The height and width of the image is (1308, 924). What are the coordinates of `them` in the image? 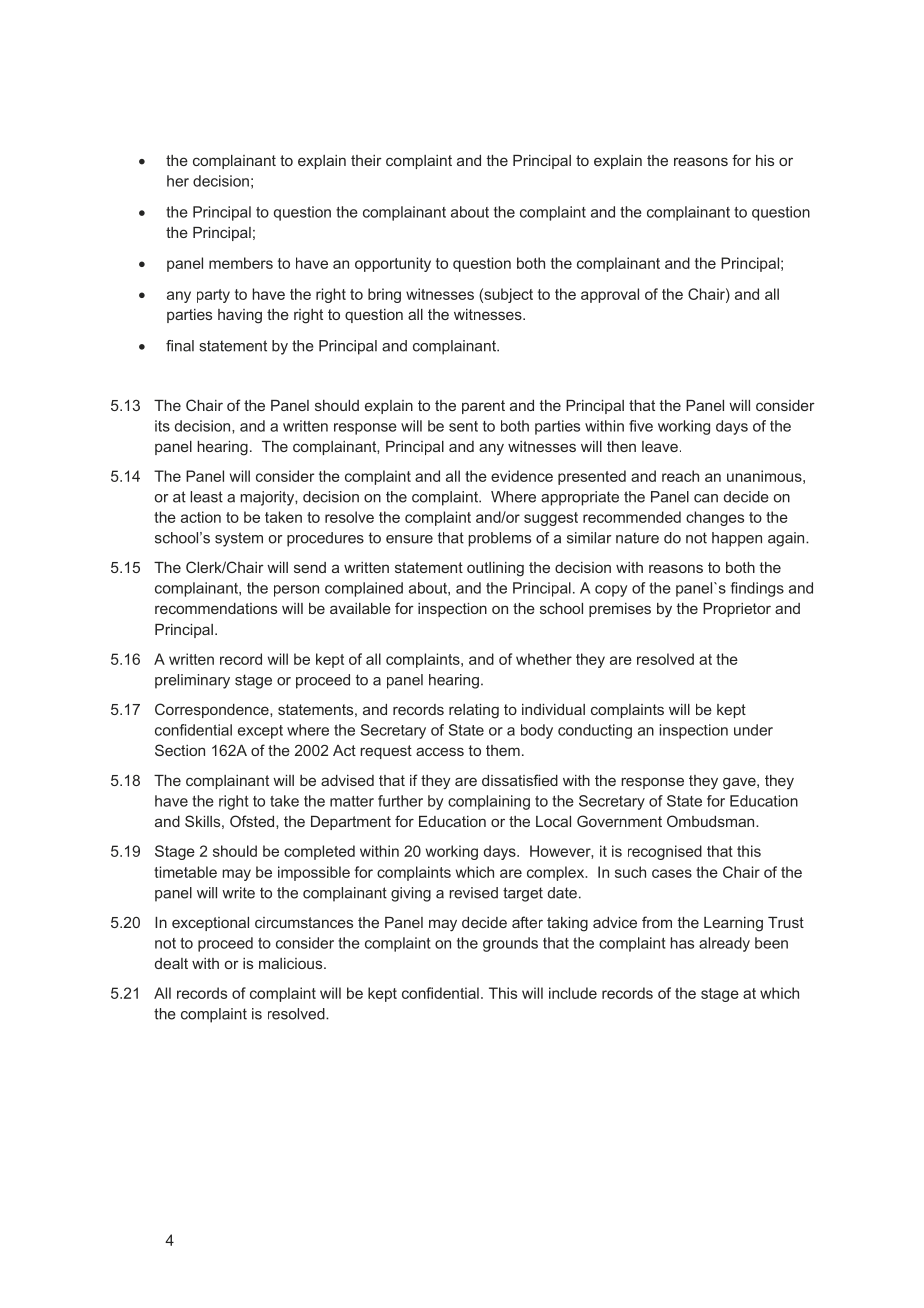 It's located at (503, 750).
